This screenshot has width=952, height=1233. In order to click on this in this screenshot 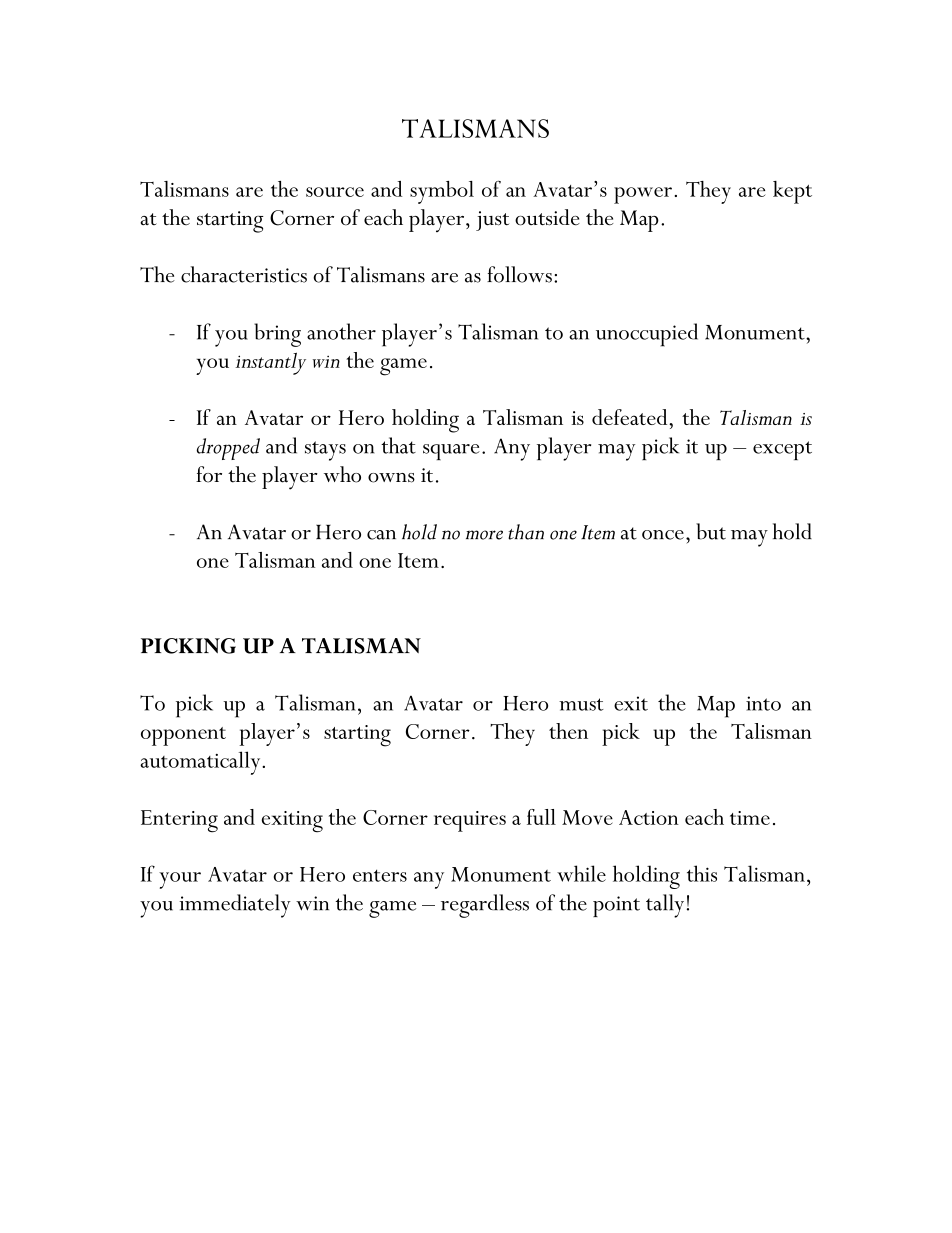, I will do `click(702, 873)`.
